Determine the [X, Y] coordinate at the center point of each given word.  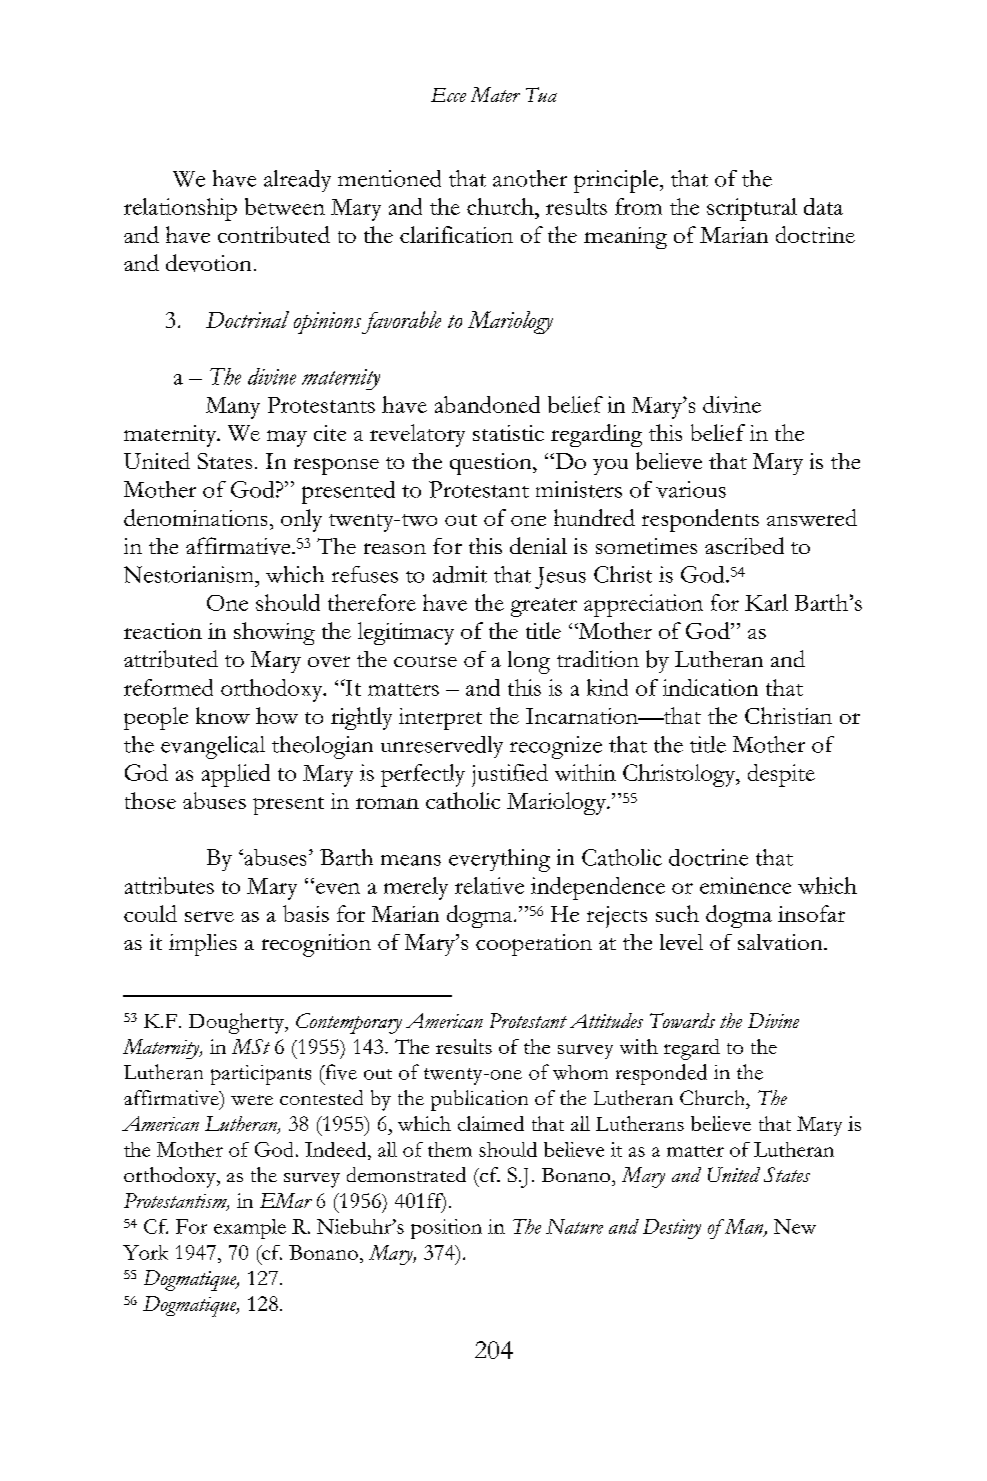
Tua [541, 94]
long [529, 662]
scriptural [752, 209]
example [250, 1229]
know [223, 715]
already [297, 181]
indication [710, 687]
